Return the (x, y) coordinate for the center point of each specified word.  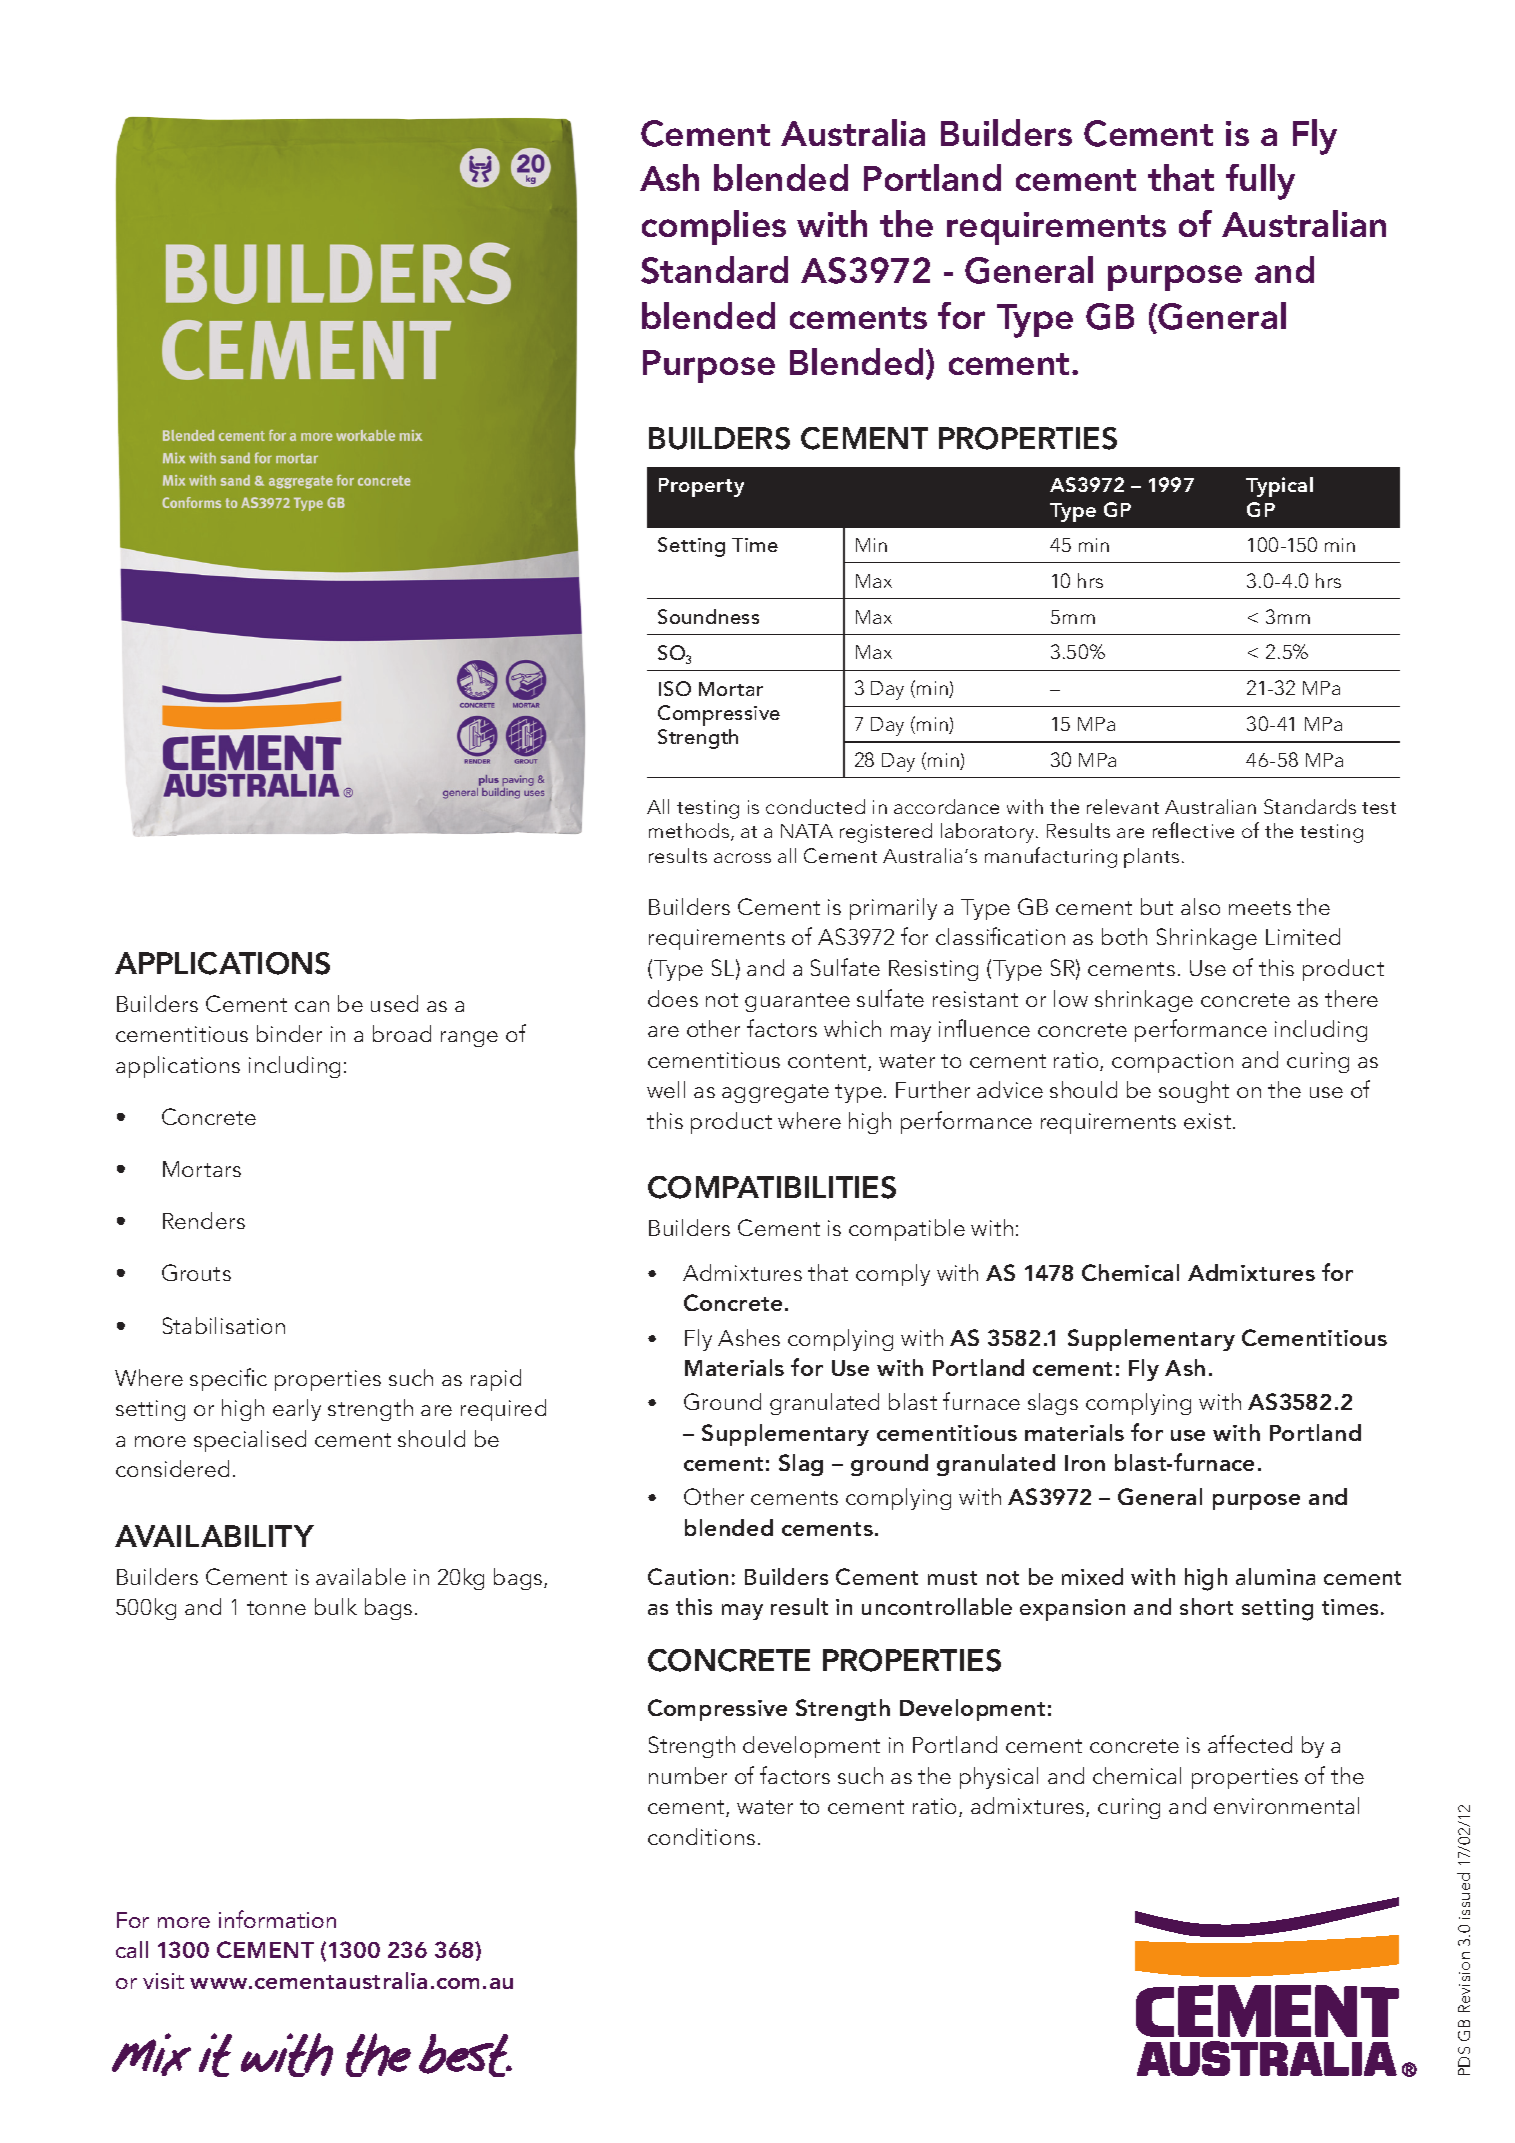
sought (1194, 1092)
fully (1260, 182)
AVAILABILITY (214, 1536)
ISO (675, 688)
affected (1250, 1744)
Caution (688, 1576)
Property (701, 487)
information (277, 1919)
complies (714, 227)
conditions (701, 1836)
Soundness (708, 616)
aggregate (775, 1093)
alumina (1275, 1576)
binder (289, 1033)
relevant (1123, 806)
